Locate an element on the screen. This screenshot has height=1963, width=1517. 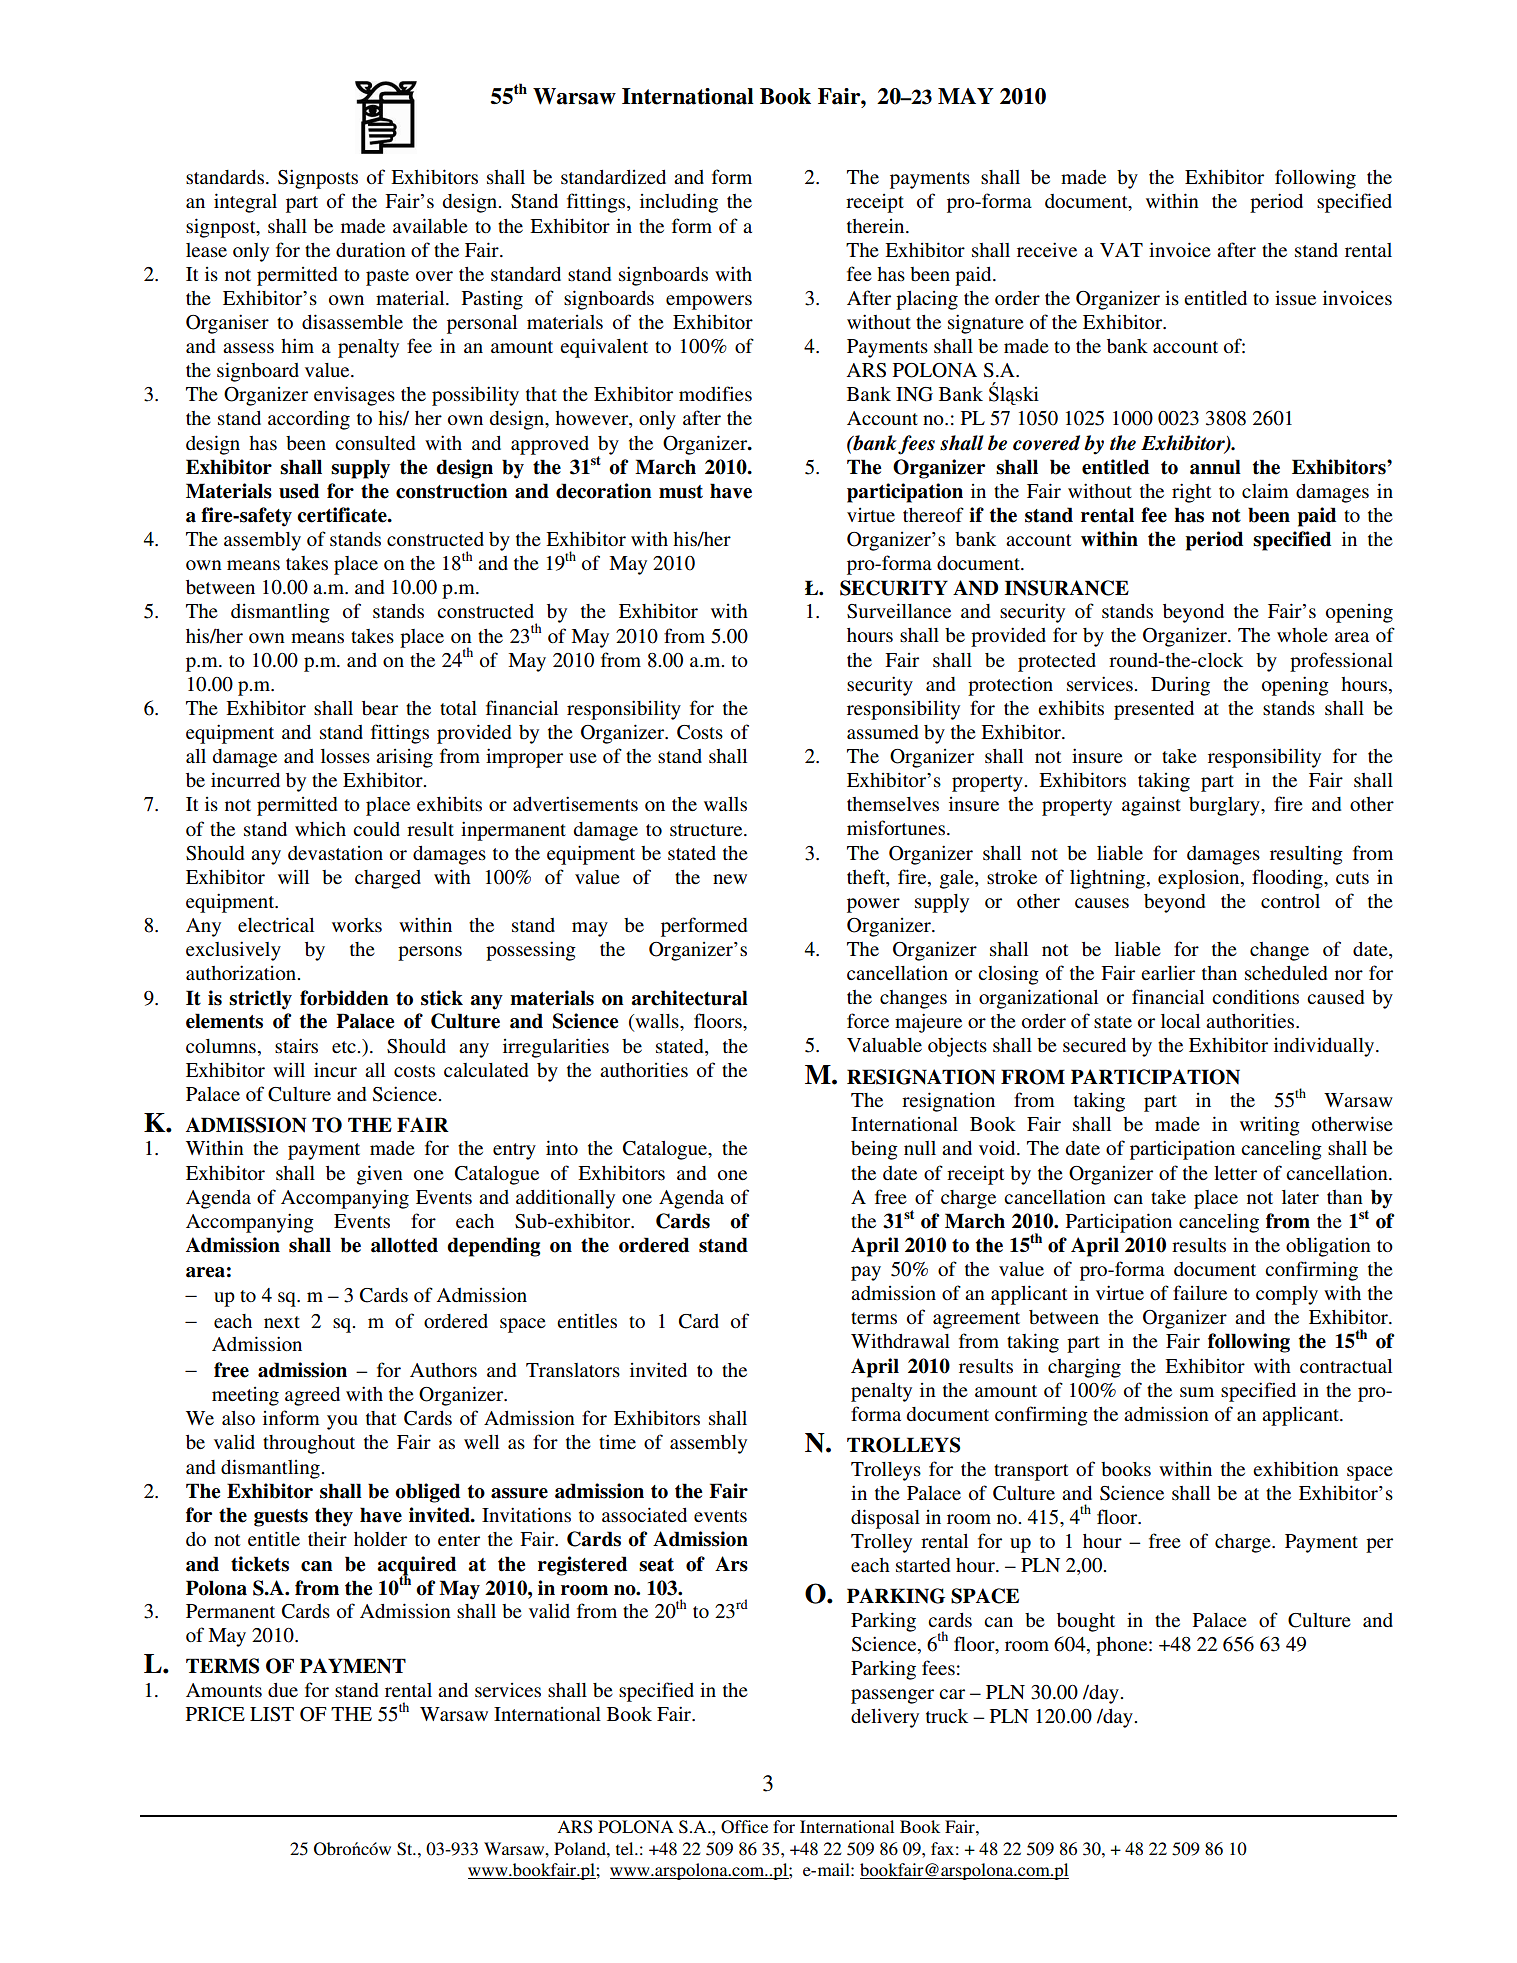
etc is located at coordinates (345, 1047).
